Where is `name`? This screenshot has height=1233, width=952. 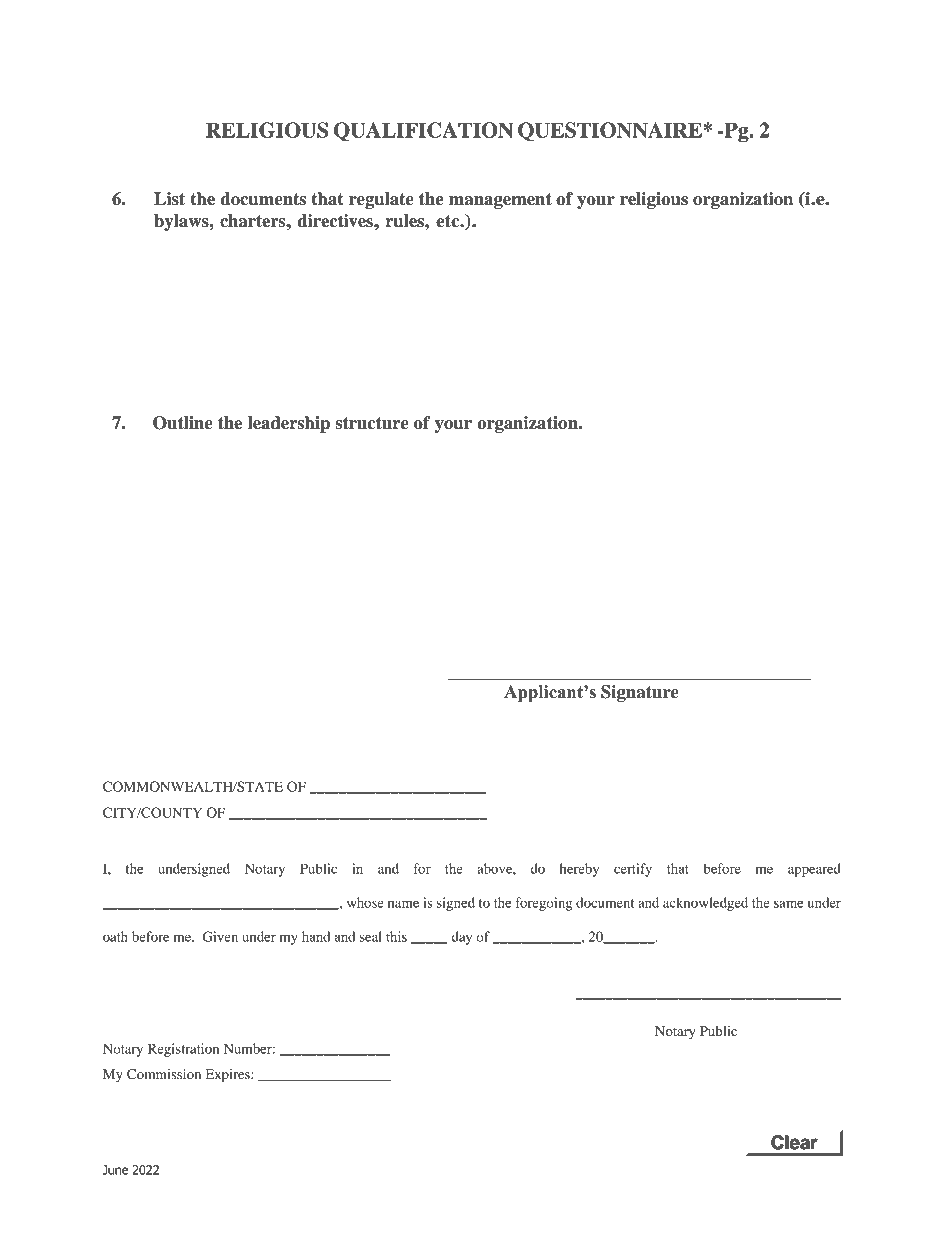 name is located at coordinates (403, 904).
